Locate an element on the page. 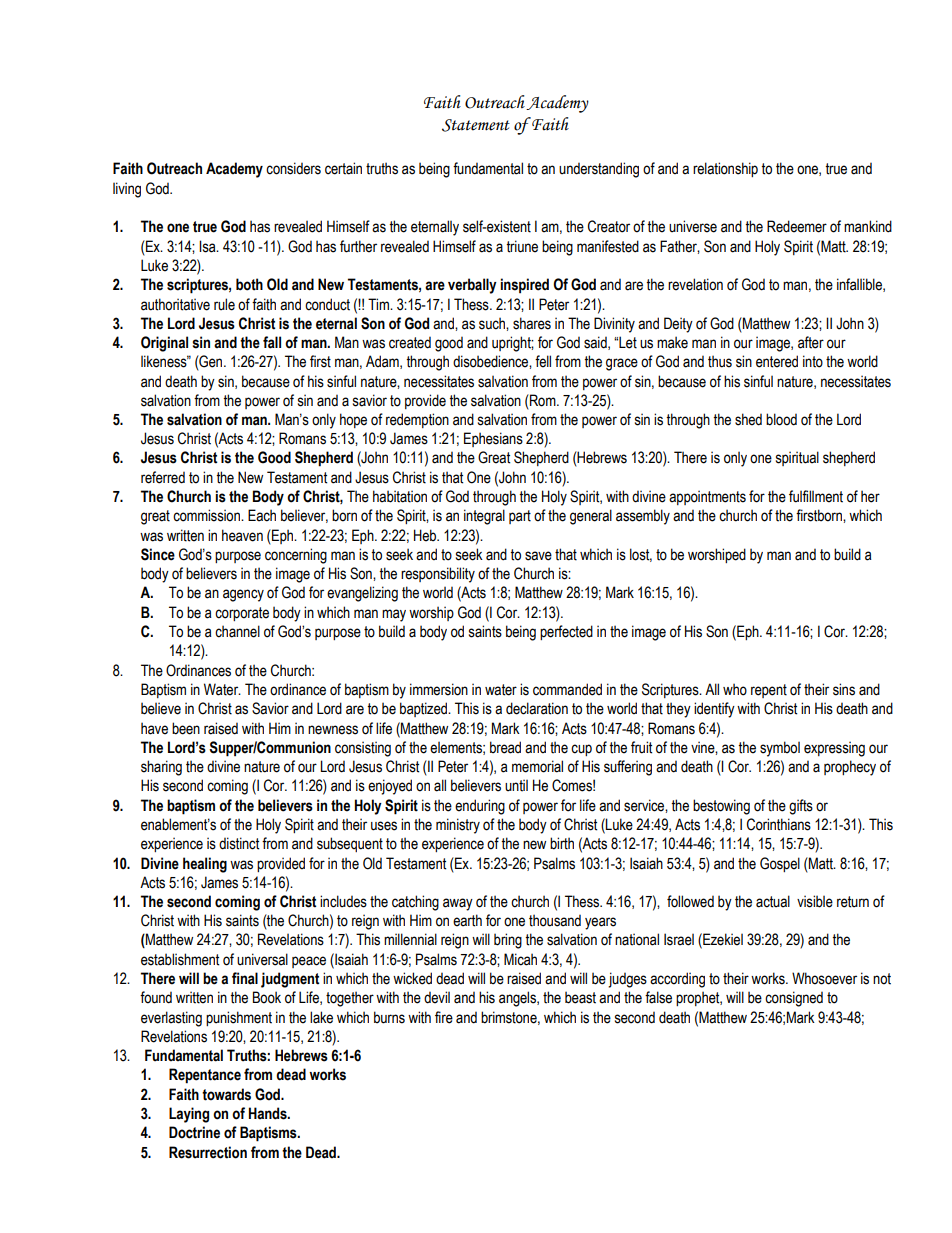  relationship is located at coordinates (725, 169).
